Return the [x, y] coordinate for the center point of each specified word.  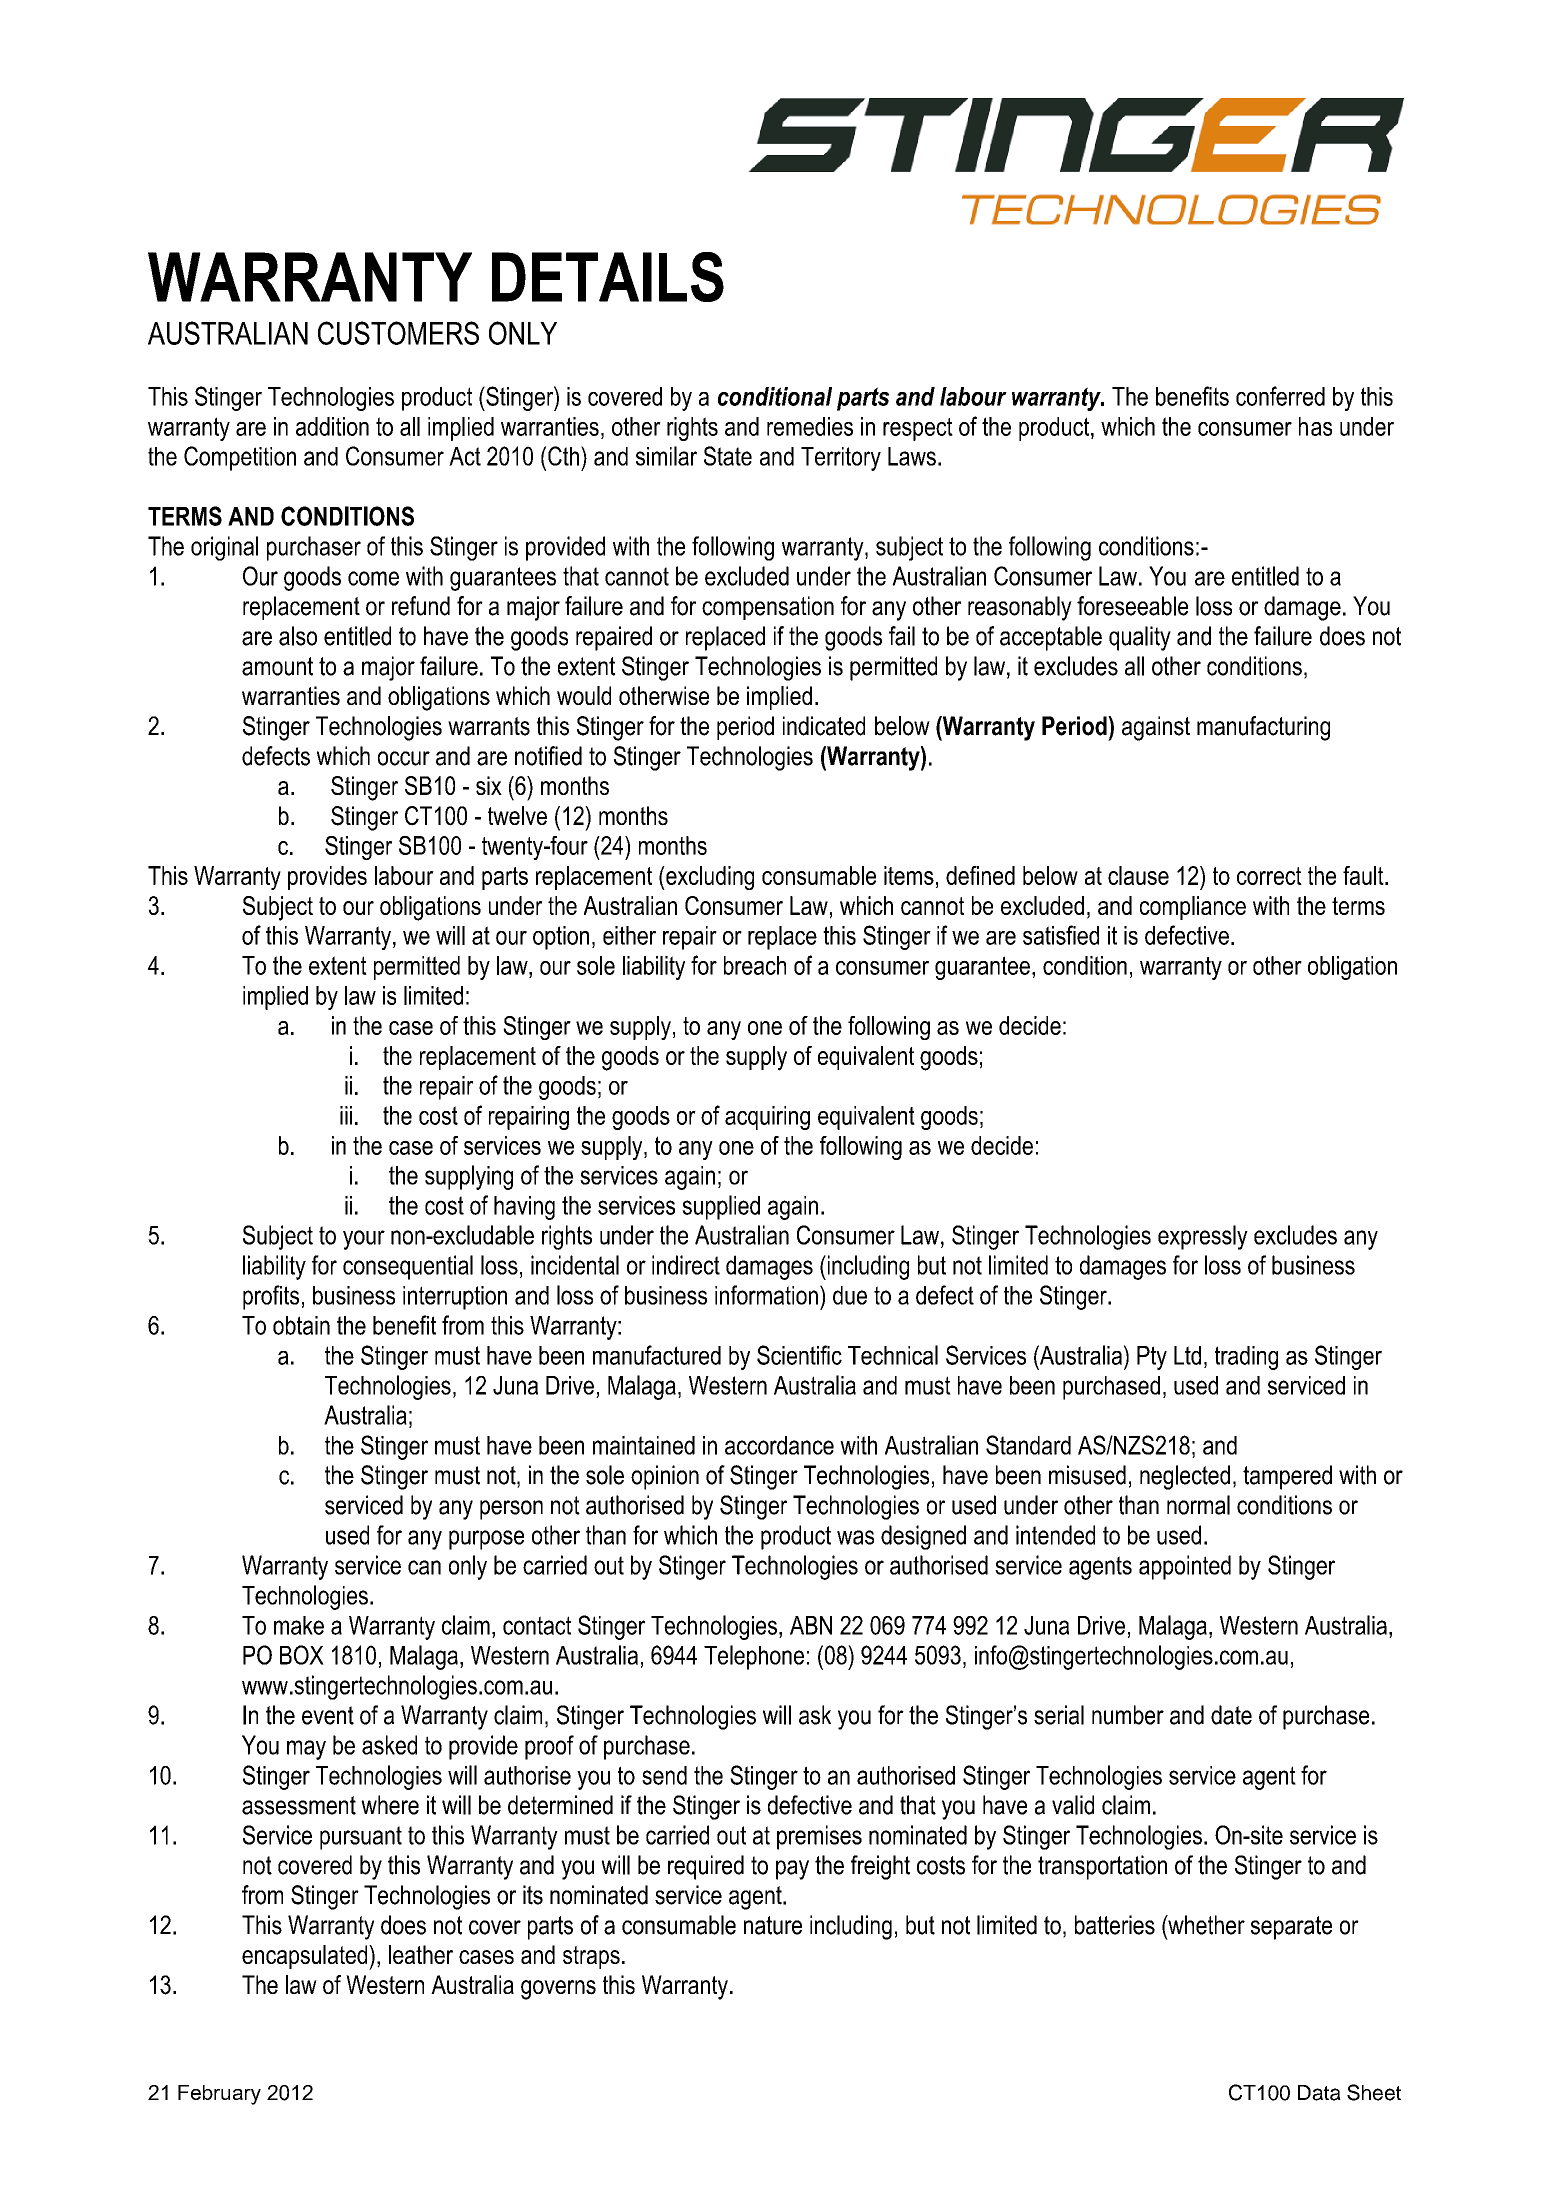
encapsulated [306, 1957]
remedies [810, 426]
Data [1319, 2093]
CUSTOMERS [398, 333]
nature [773, 1925]
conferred [1280, 396]
